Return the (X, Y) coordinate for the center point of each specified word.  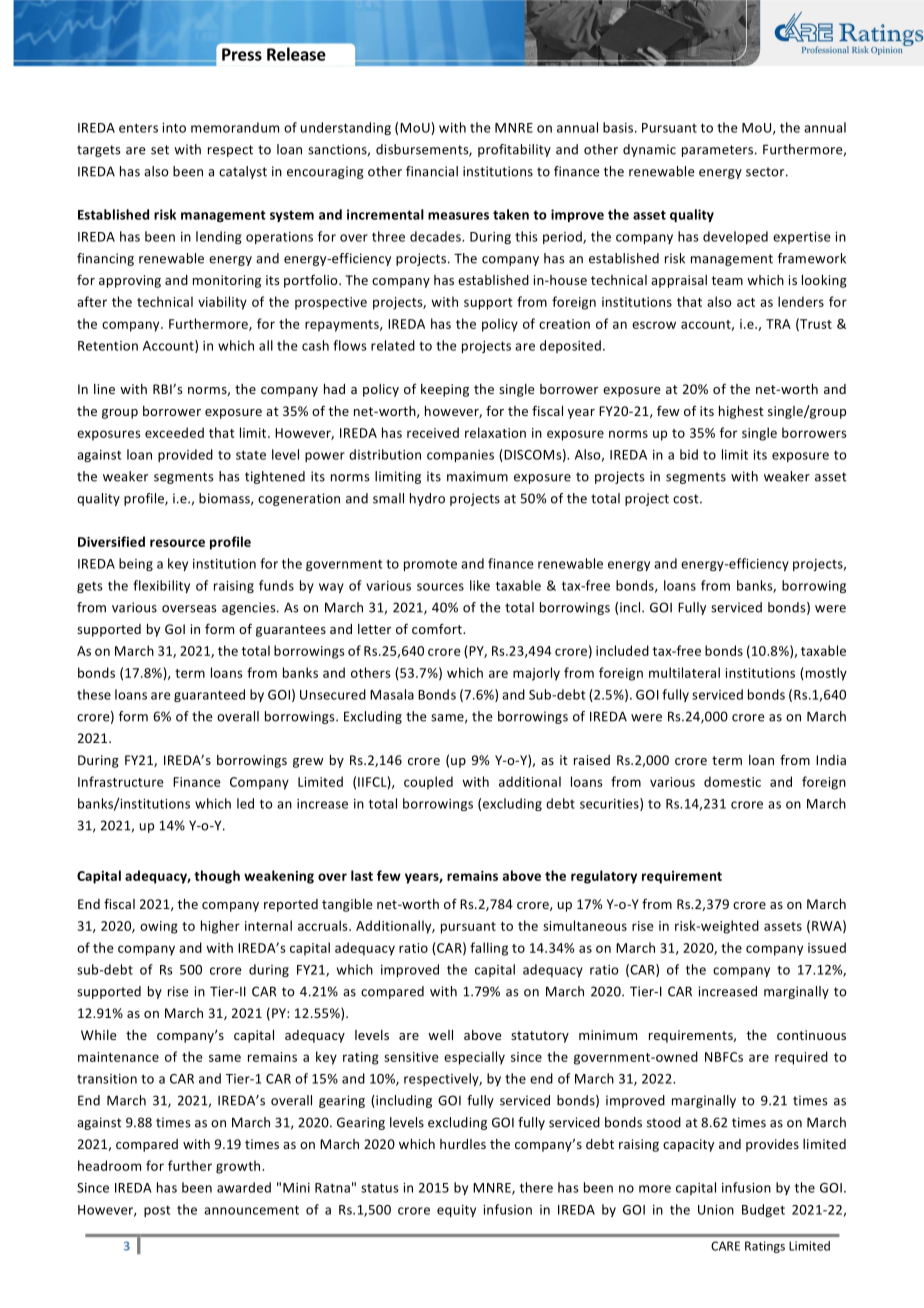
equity (456, 1211)
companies (460, 456)
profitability (514, 150)
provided (185, 455)
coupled (428, 783)
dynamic (649, 150)
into (174, 128)
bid (689, 454)
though (217, 877)
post (157, 1211)
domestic (732, 781)
